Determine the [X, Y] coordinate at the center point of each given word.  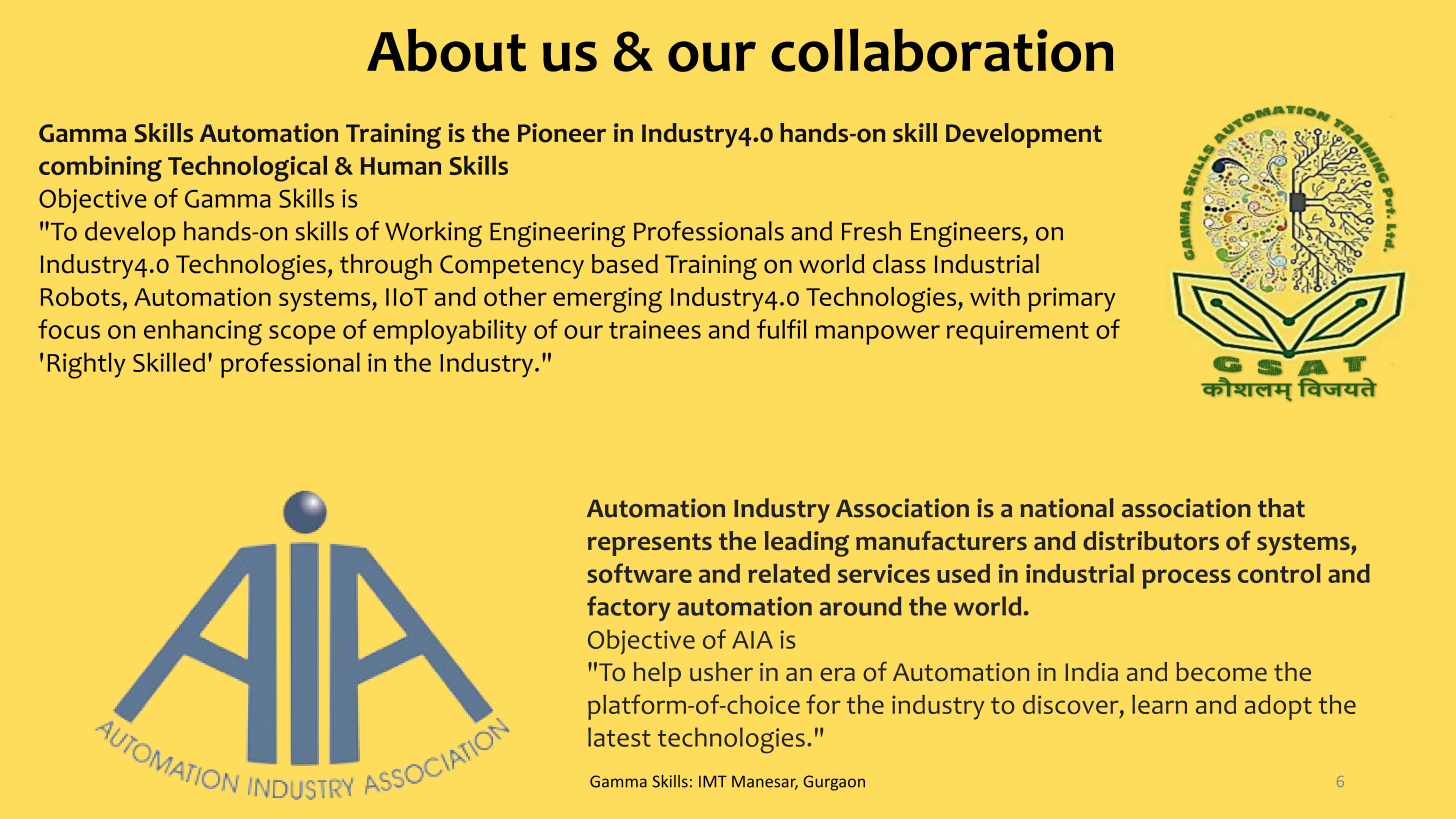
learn [1159, 704]
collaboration [942, 50]
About [446, 50]
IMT [713, 781]
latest [619, 737]
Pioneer [562, 133]
